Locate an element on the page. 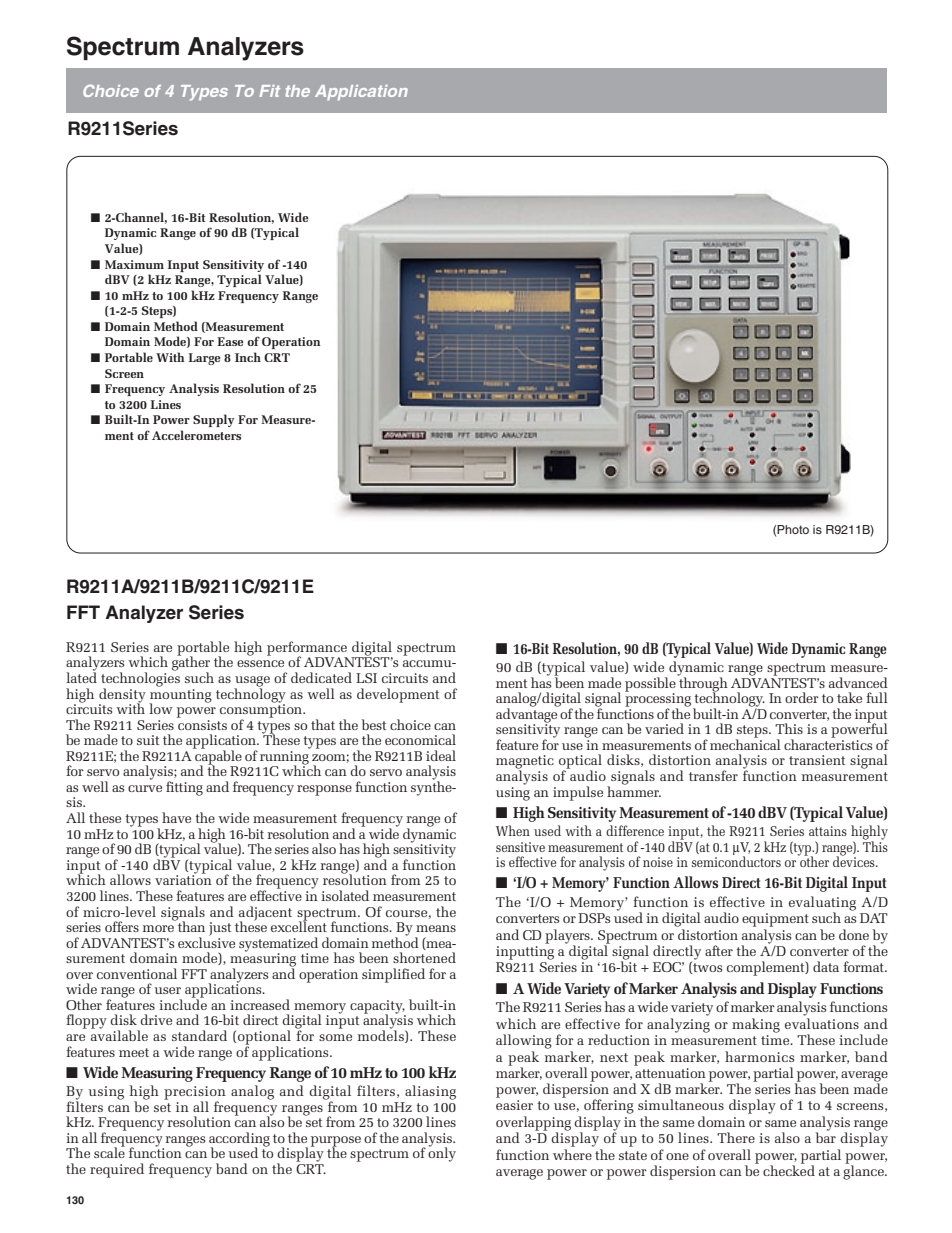 Image resolution: width=952 pixels, height=1233 pixels. checked is located at coordinates (789, 1169).
